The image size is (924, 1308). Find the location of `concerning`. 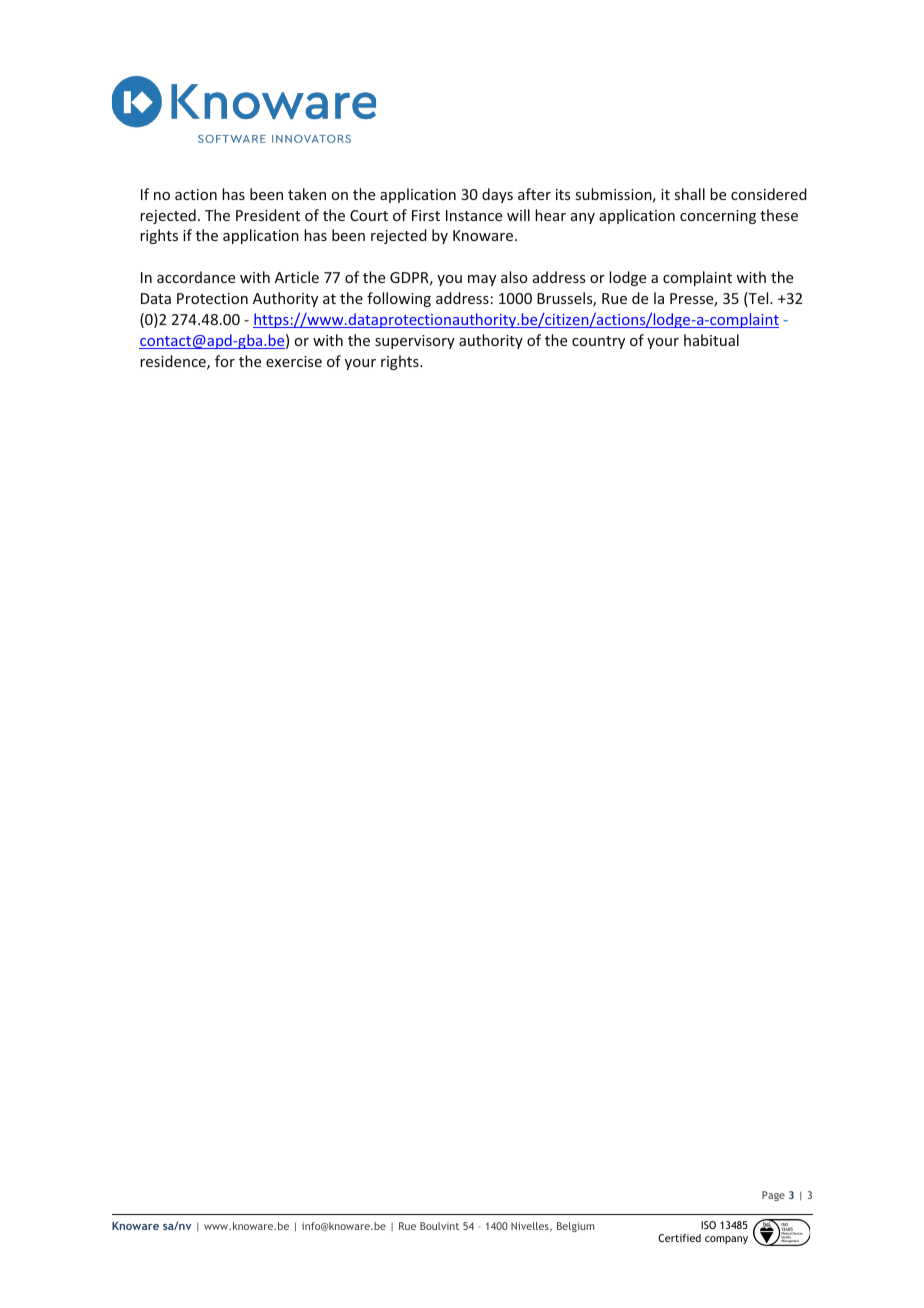

concerning is located at coordinates (718, 217).
